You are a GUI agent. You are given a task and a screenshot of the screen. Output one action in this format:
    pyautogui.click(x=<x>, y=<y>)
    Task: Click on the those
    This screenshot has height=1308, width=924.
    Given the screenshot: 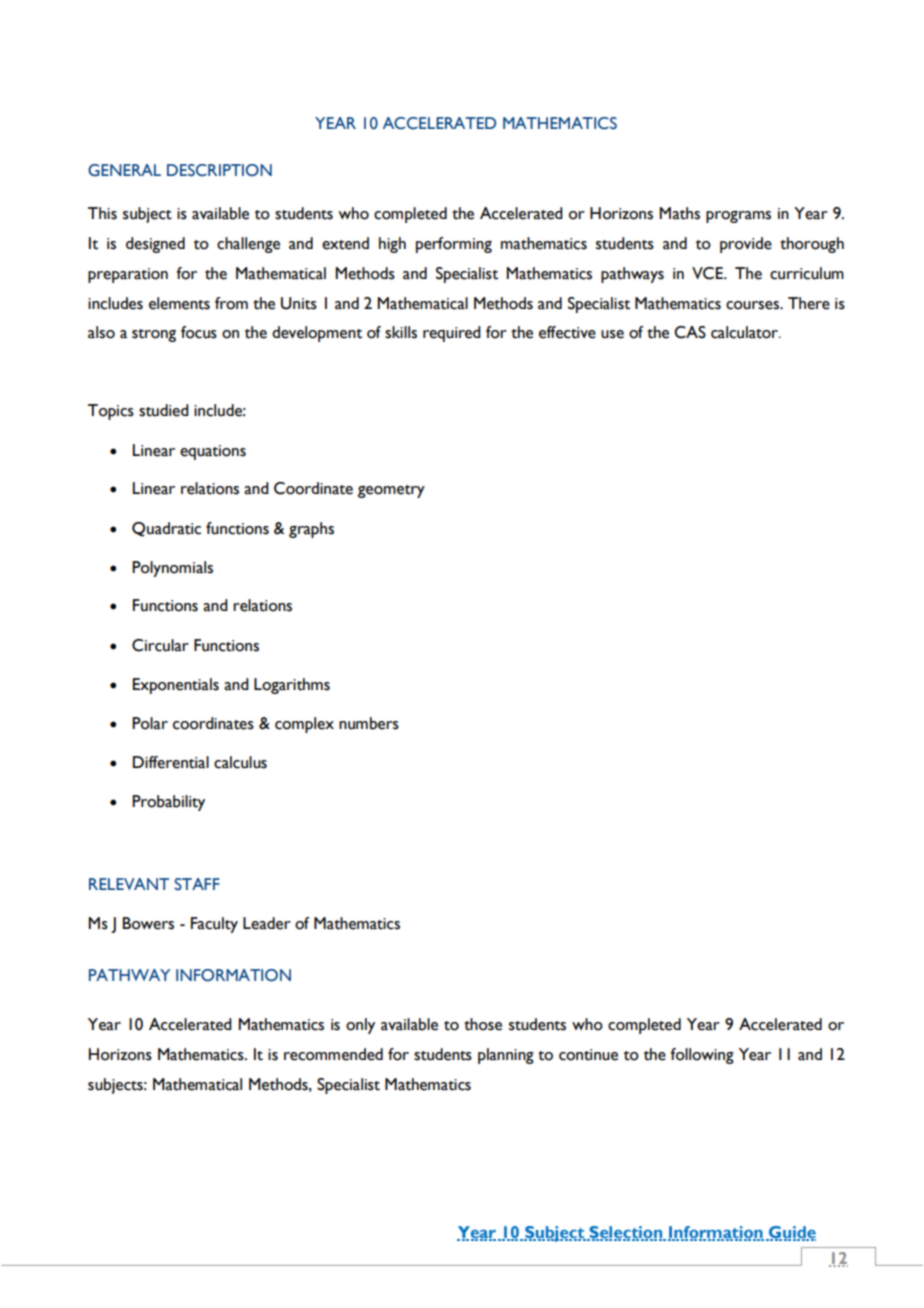 What is the action you would take?
    pyautogui.click(x=483, y=1024)
